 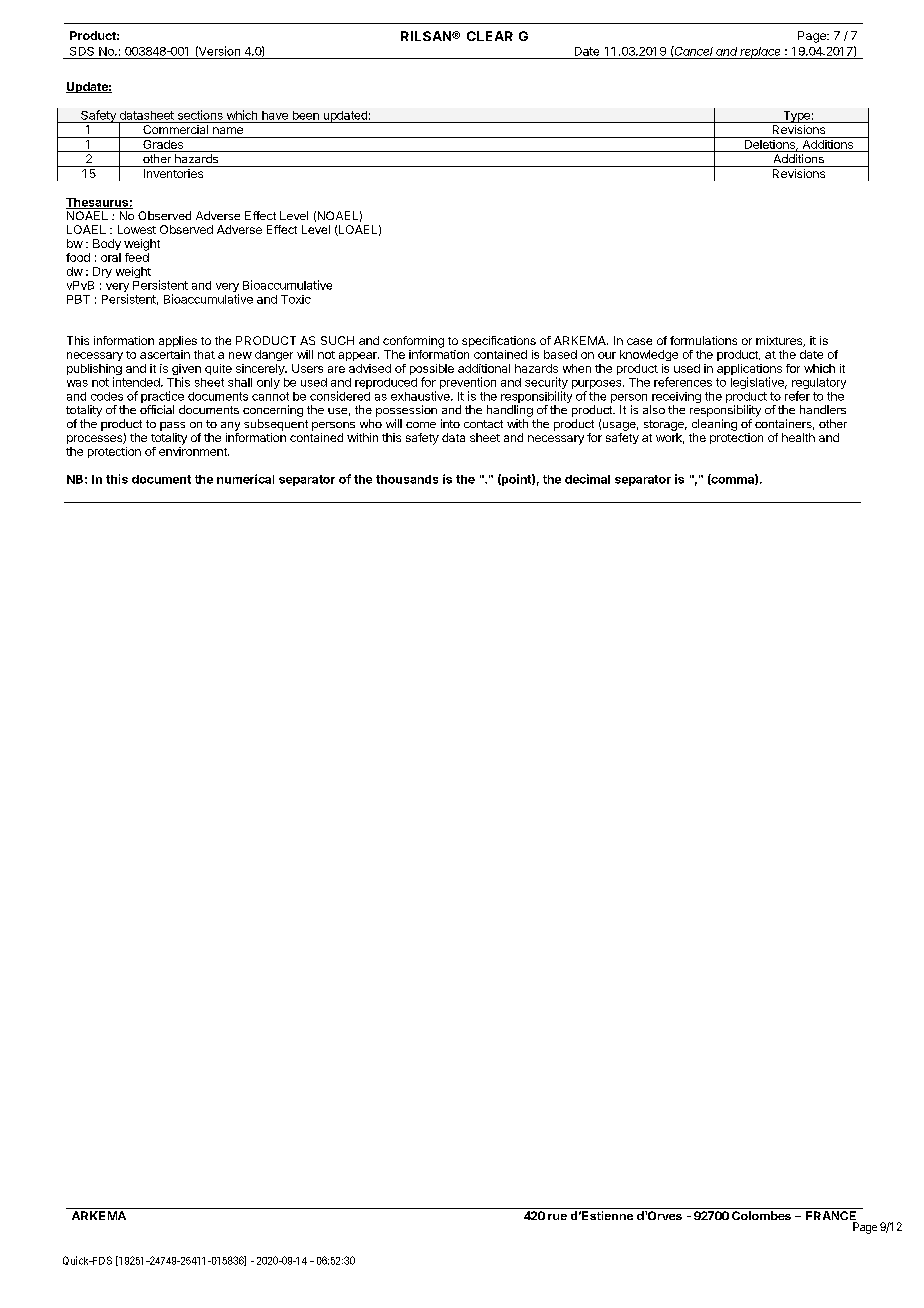 What do you see at coordinates (761, 53) in the image?
I see `replace` at bounding box center [761, 53].
